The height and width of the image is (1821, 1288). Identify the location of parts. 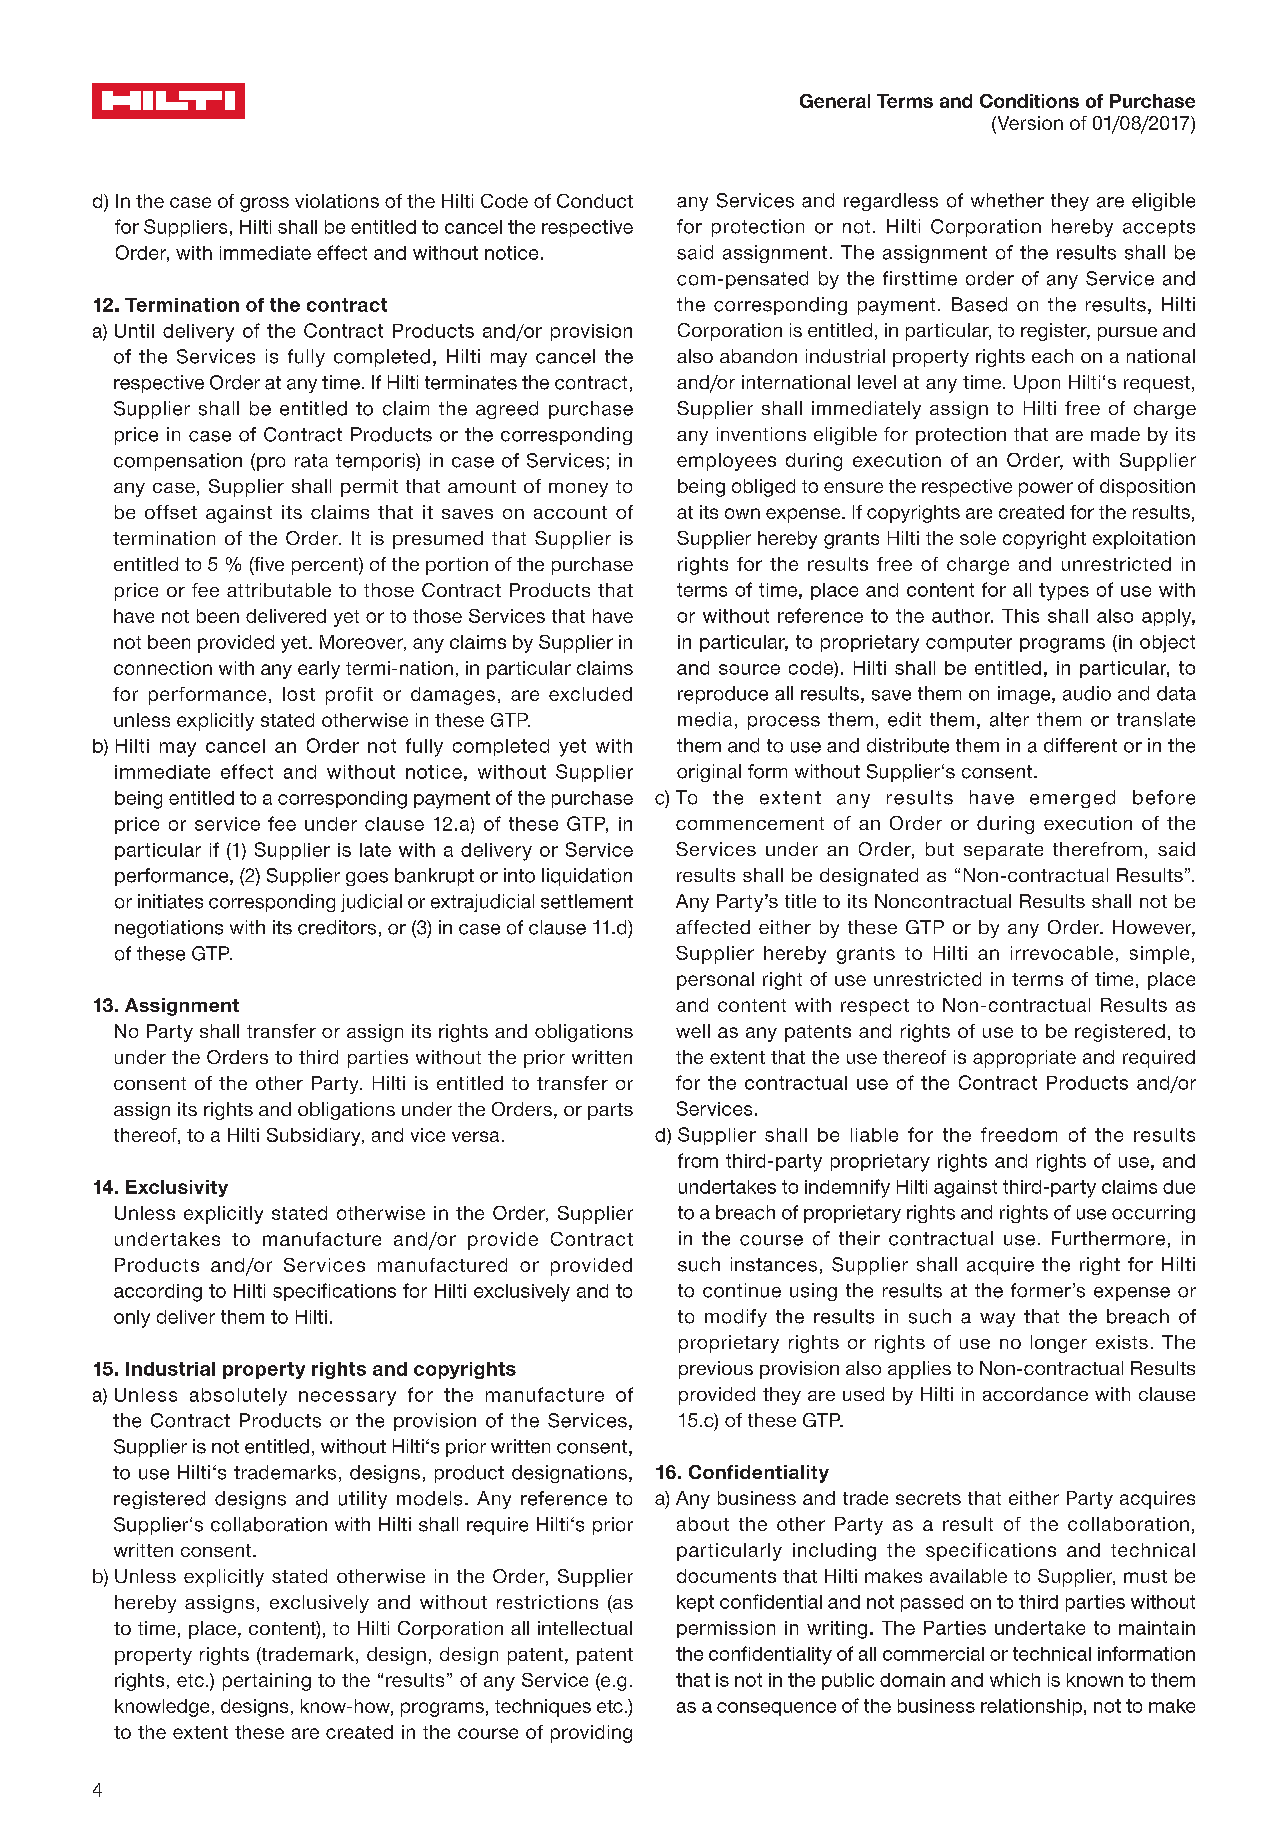
(610, 1111).
